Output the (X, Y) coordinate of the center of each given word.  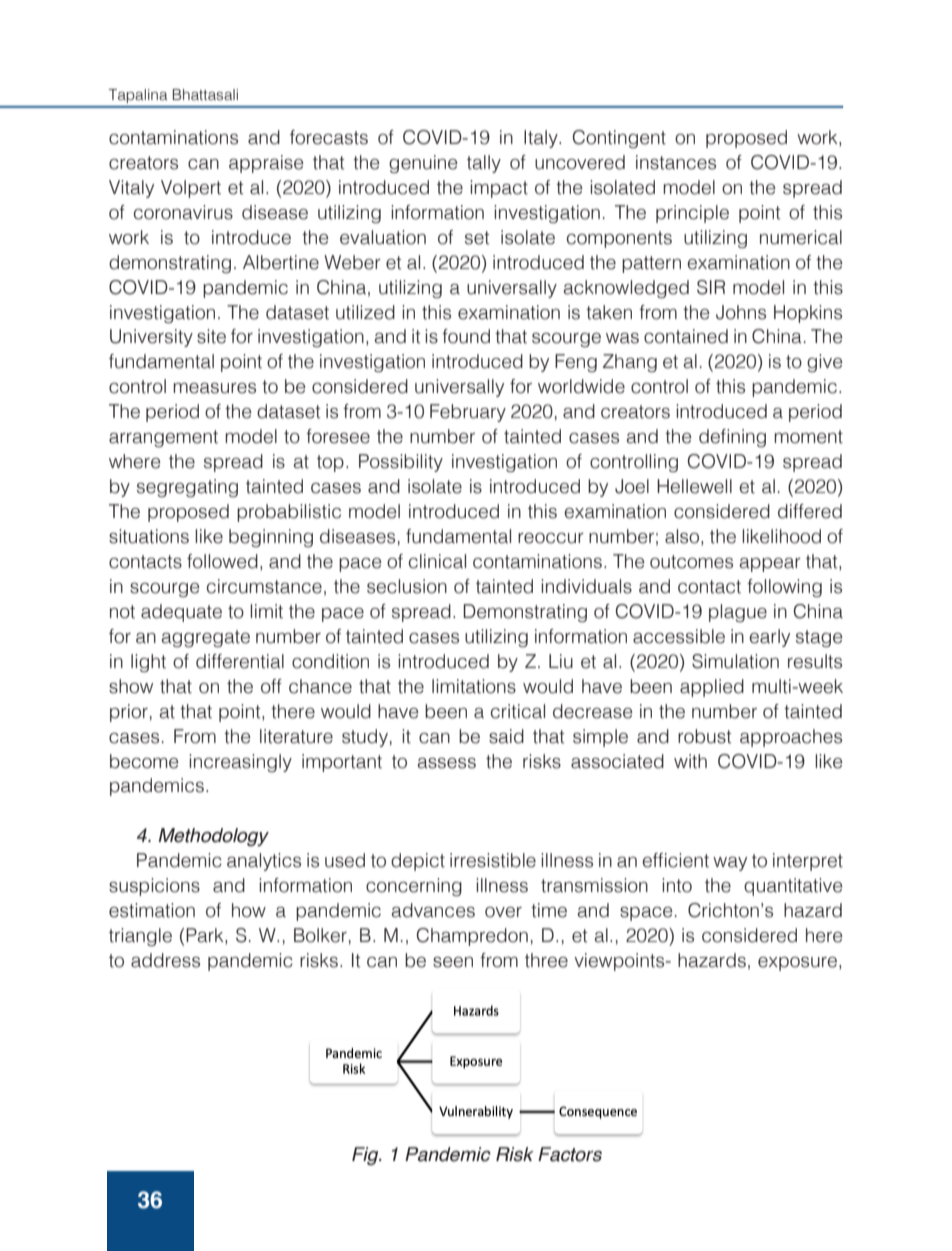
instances (676, 162)
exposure (799, 964)
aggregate (205, 638)
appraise (266, 164)
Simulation (735, 661)
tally (484, 164)
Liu (561, 661)
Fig (366, 1156)
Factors (570, 1154)
